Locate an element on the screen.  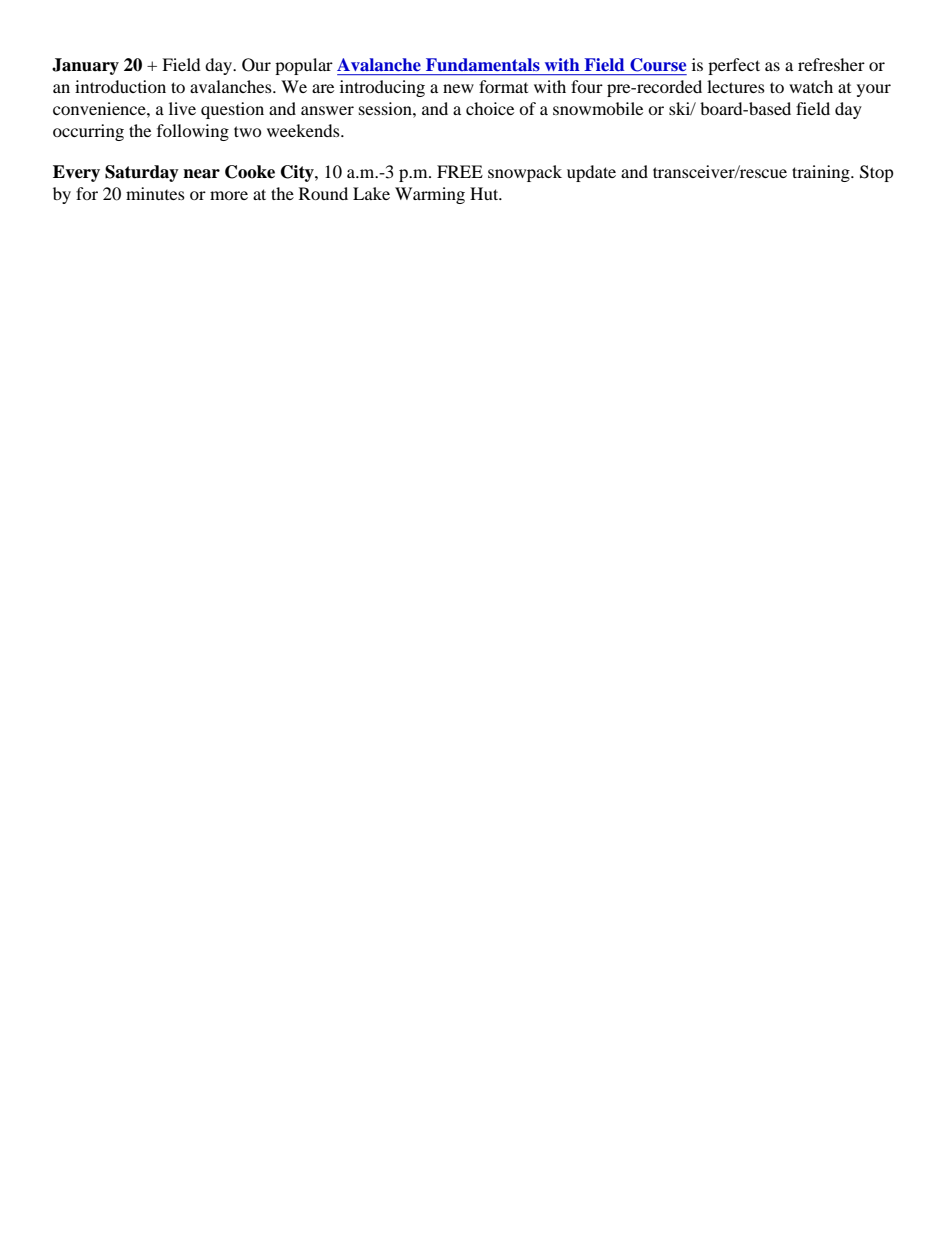
January is located at coordinates (85, 66).
